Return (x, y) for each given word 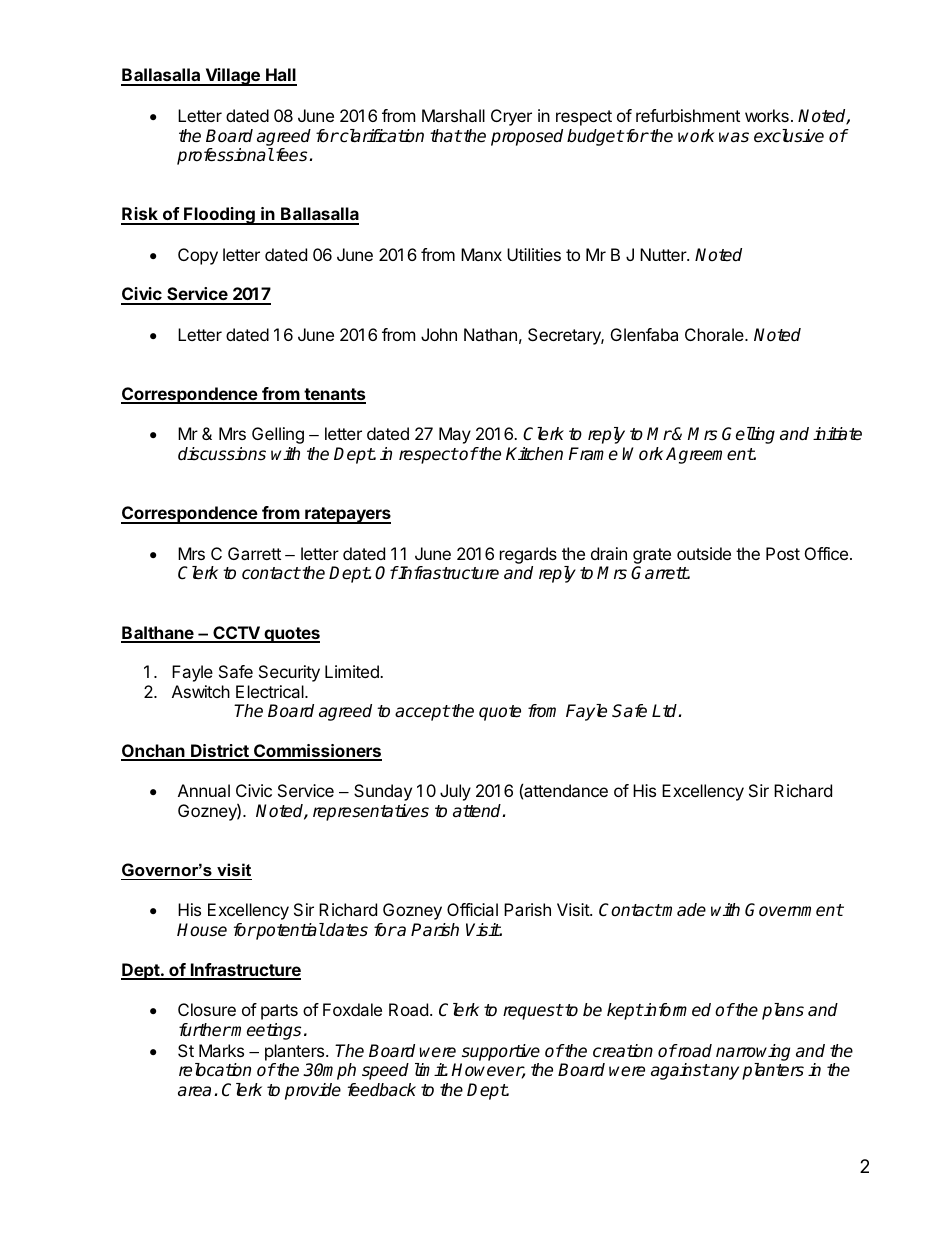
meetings (265, 1031)
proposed (527, 137)
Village (232, 77)
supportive (501, 1052)
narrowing (753, 1052)
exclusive (789, 136)
